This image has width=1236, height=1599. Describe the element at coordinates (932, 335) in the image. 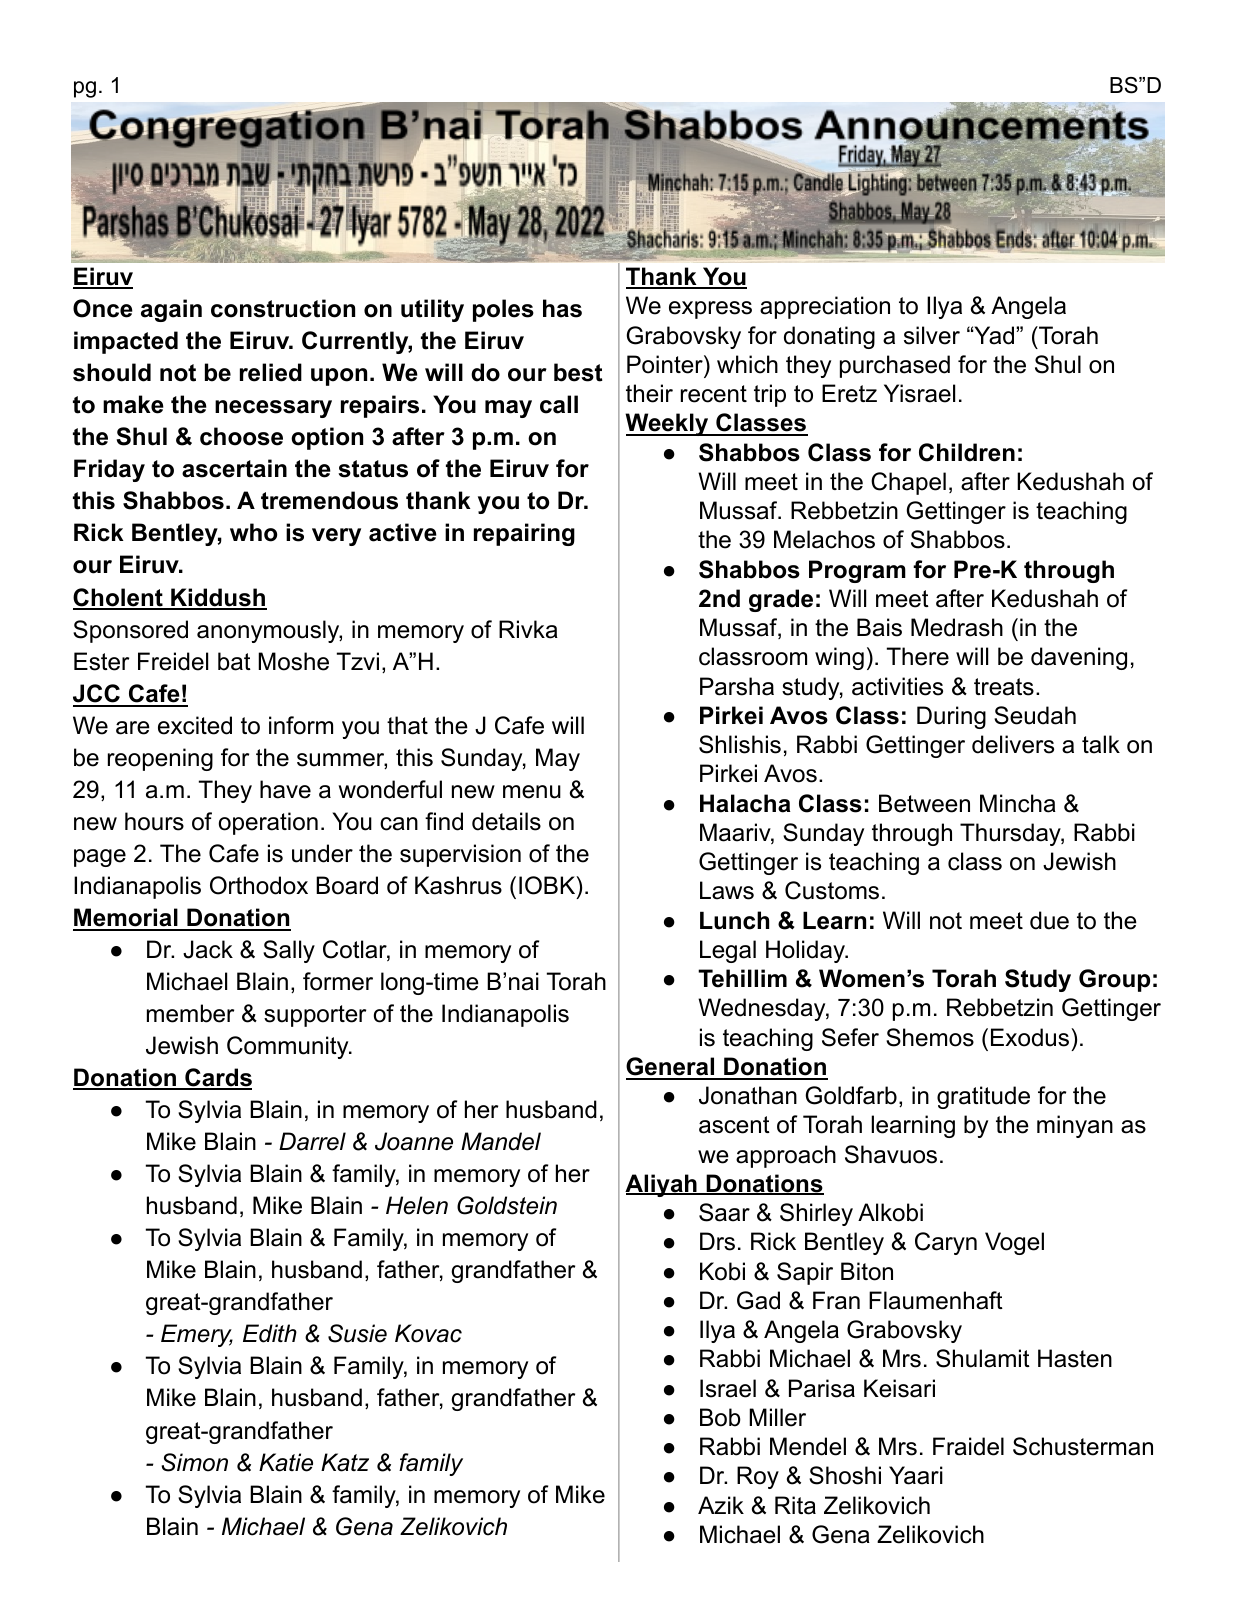

I see `silver` at that location.
